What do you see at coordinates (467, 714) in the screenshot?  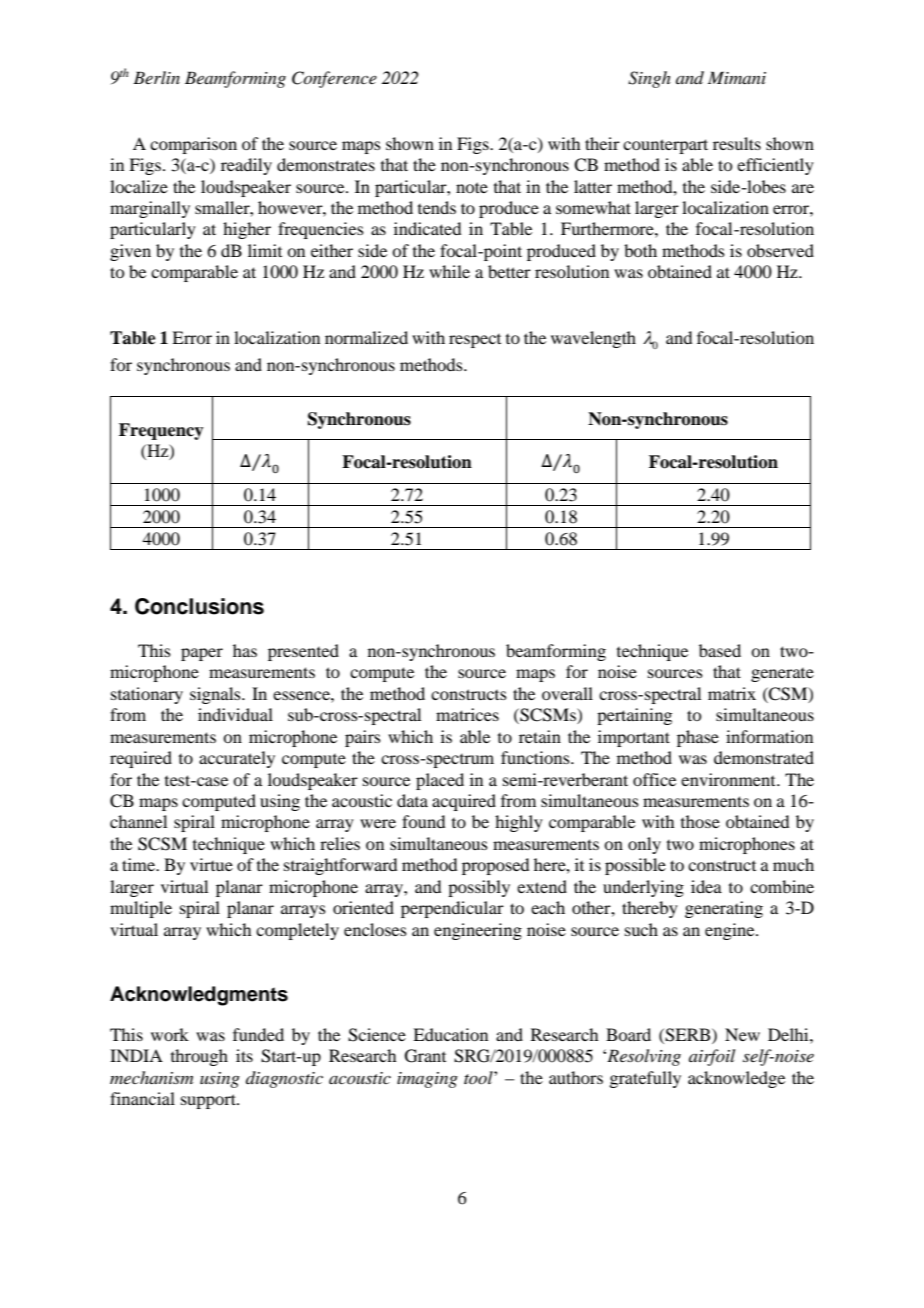 I see `matrices` at bounding box center [467, 714].
